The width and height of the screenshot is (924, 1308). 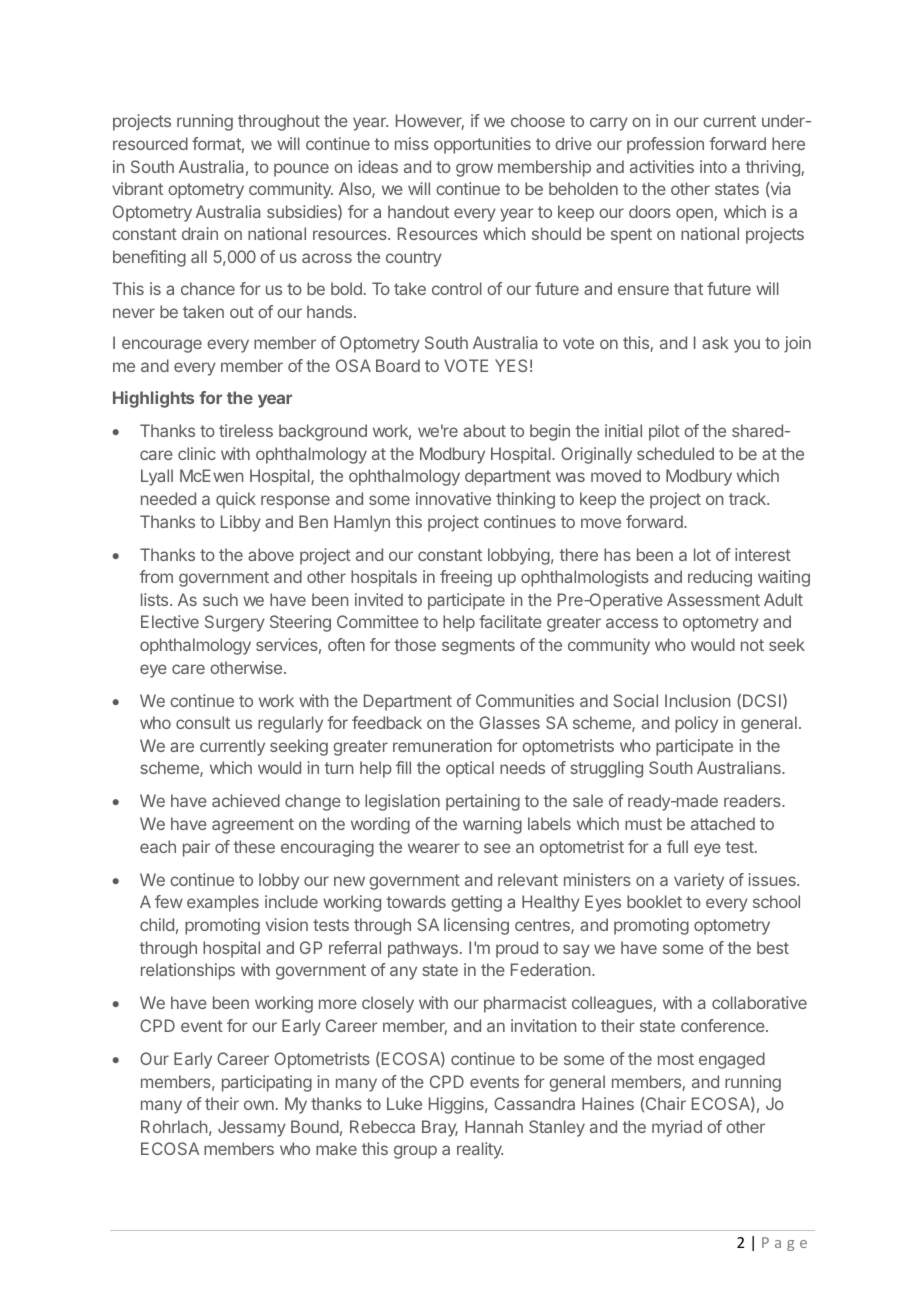 What do you see at coordinates (482, 145) in the screenshot?
I see `opportunities` at bounding box center [482, 145].
